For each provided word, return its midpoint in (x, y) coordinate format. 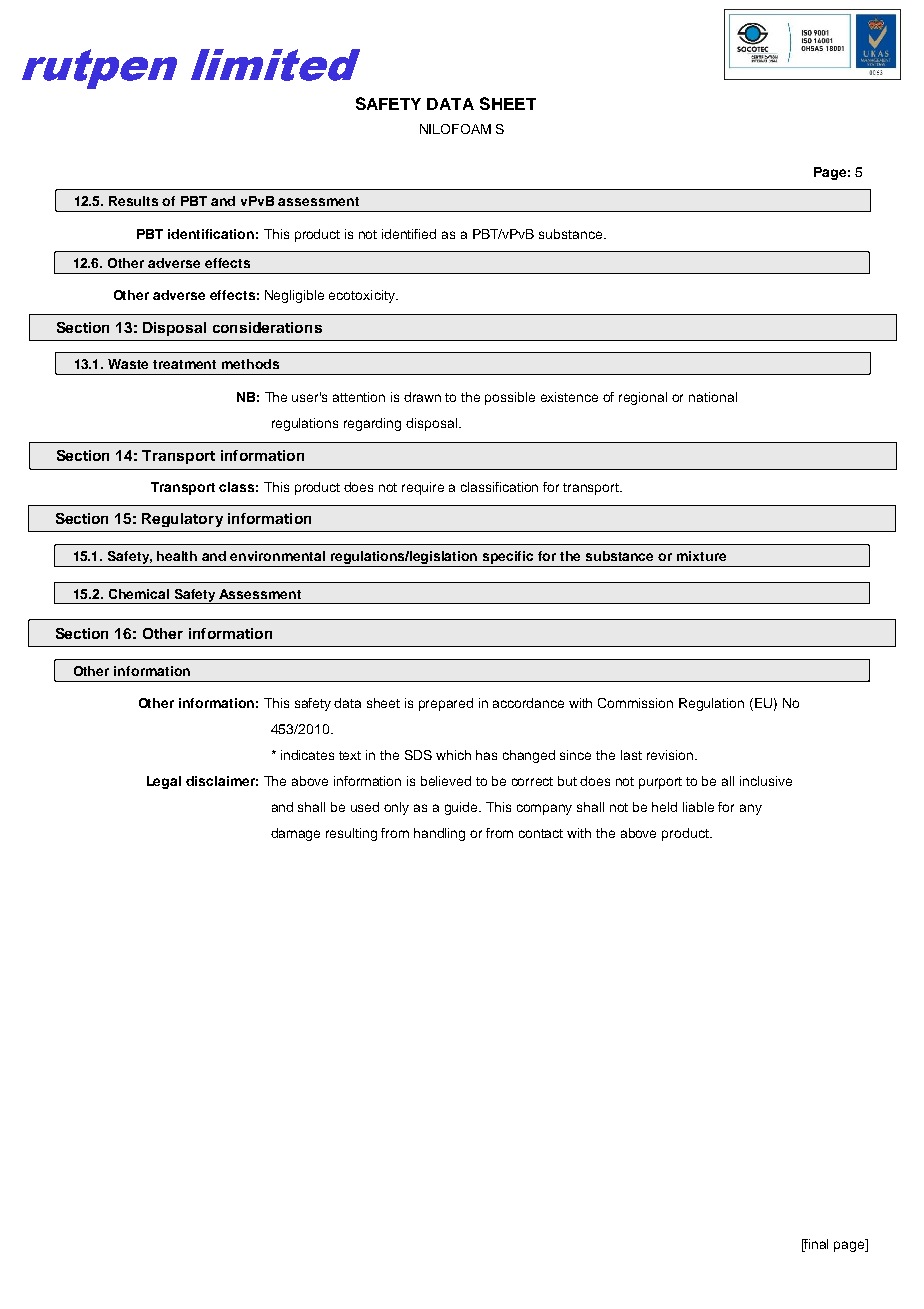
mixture (701, 556)
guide (463, 808)
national (713, 397)
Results (133, 201)
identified (409, 234)
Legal (164, 782)
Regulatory (182, 520)
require (423, 488)
